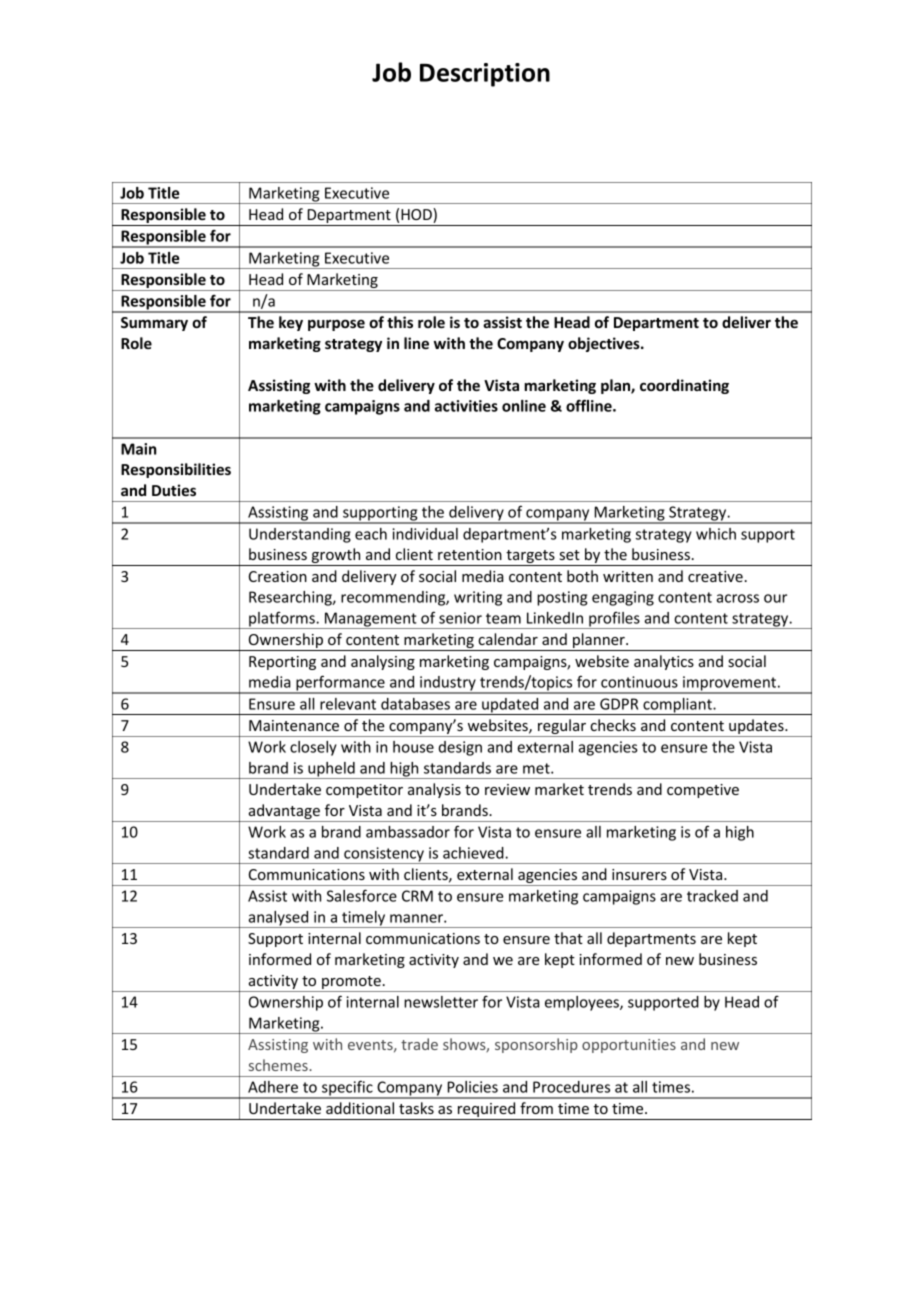  Describe the element at coordinates (485, 75) in the image. I see `Description` at that location.
